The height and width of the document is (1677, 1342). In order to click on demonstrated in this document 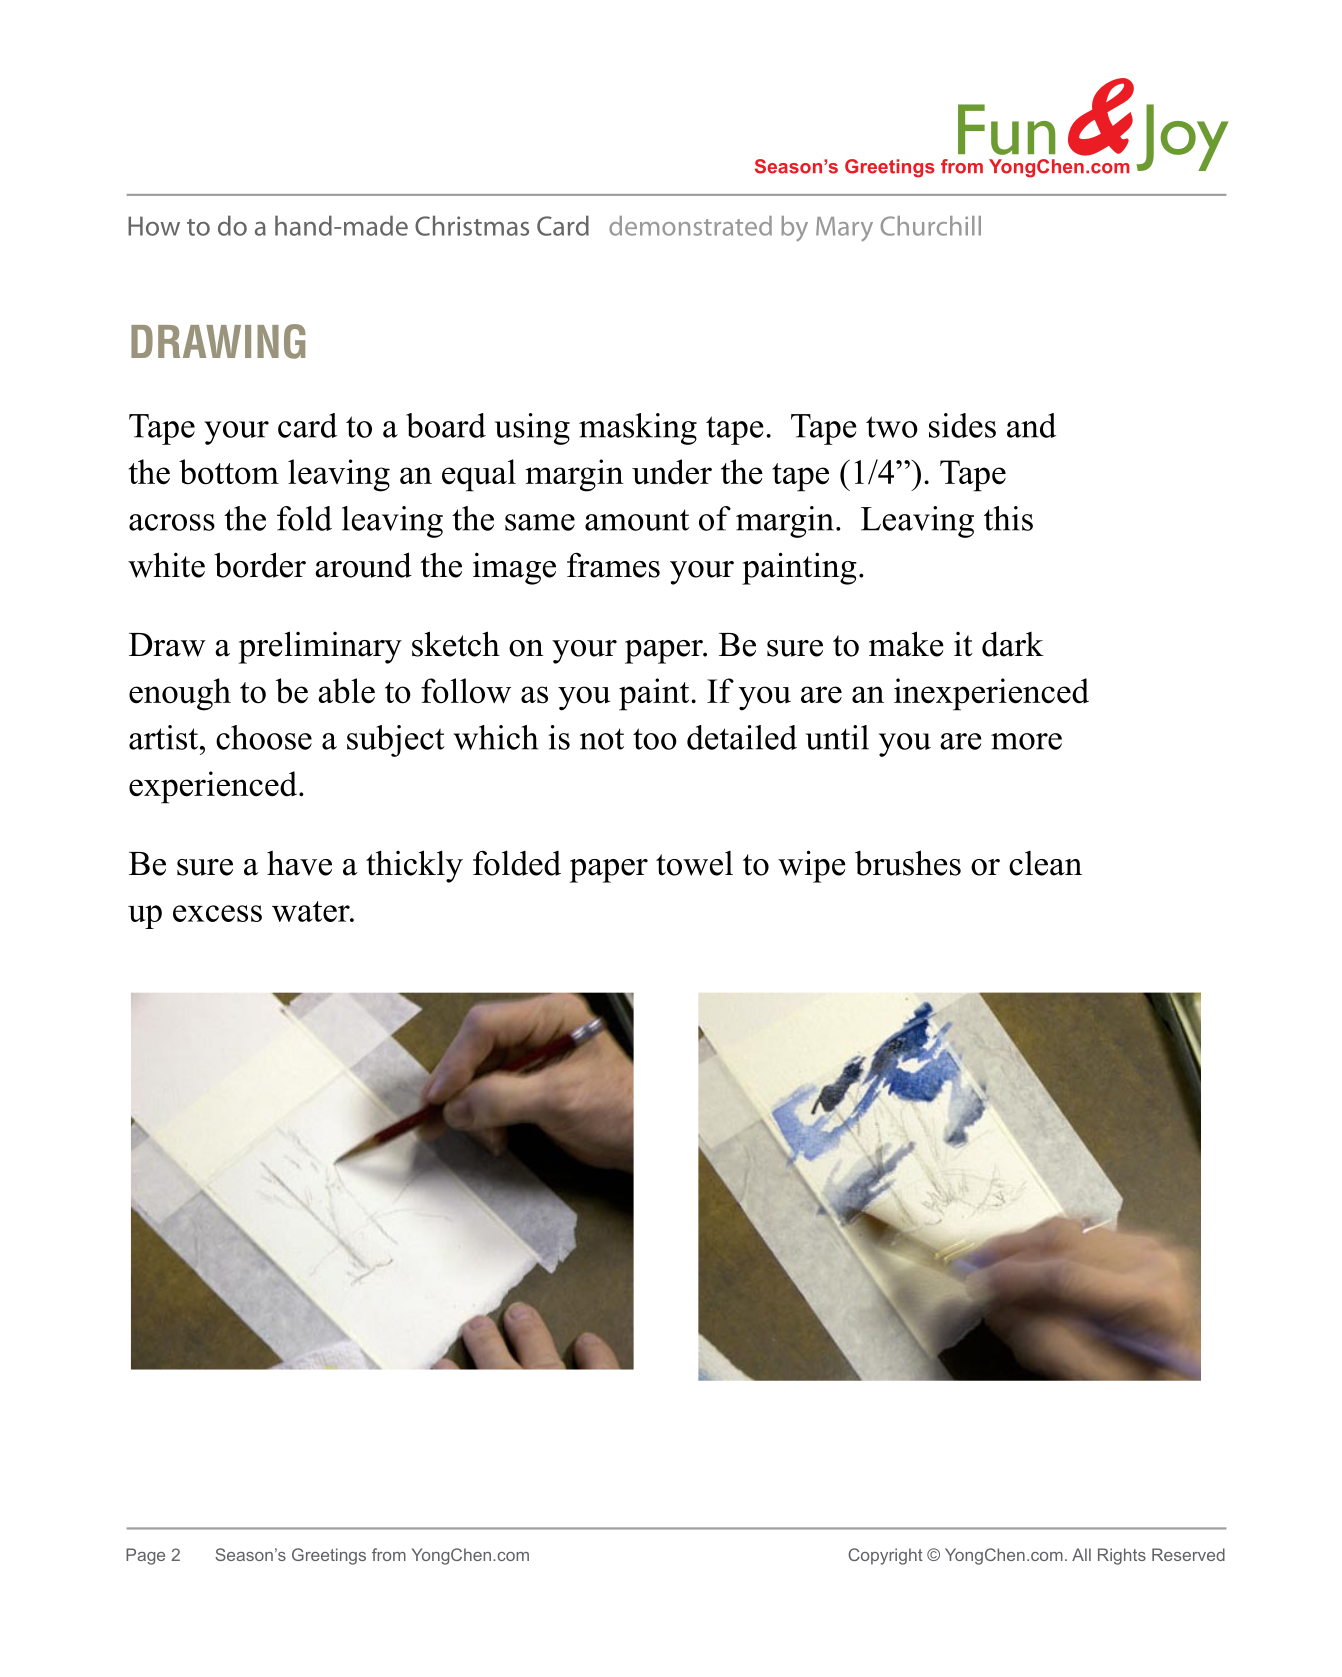, I will do `click(690, 226)`.
